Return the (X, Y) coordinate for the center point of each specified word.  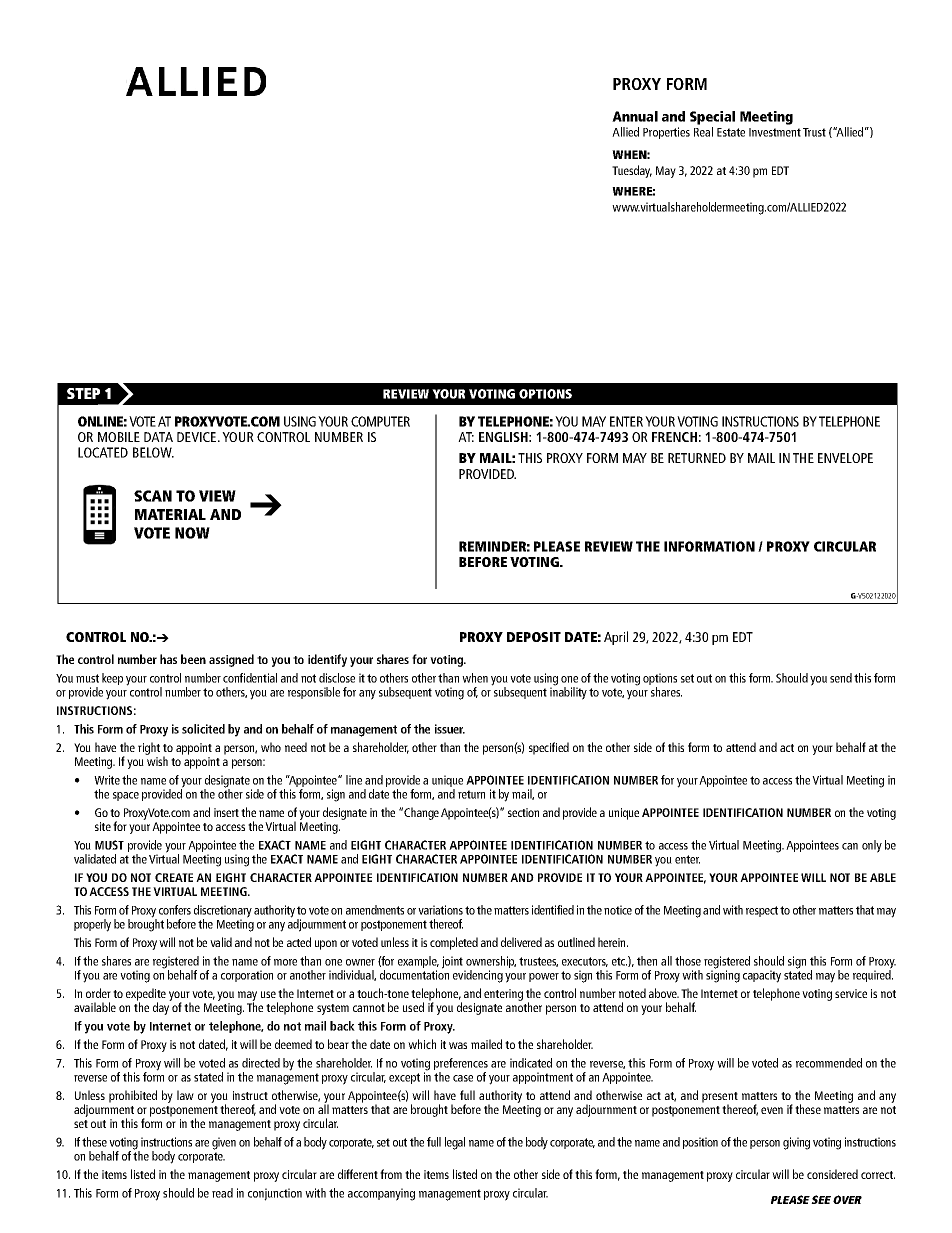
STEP (83, 393)
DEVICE (196, 437)
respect (762, 911)
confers (175, 910)
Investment (775, 132)
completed (454, 943)
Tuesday (632, 171)
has (168, 659)
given (224, 1143)
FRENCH (674, 437)
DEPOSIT (534, 637)
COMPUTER (380, 421)
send (841, 678)
